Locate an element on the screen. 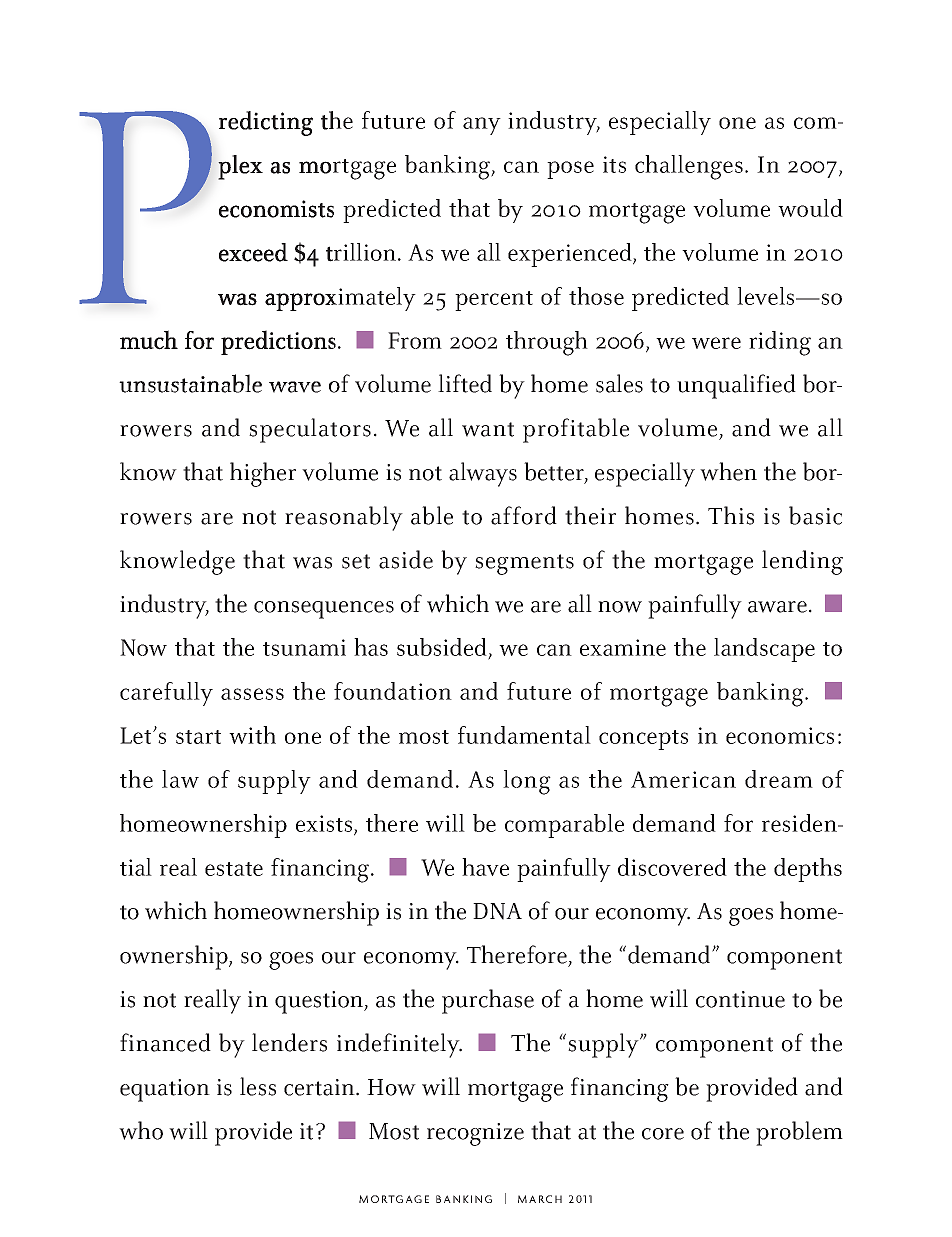 The width and height of the screenshot is (952, 1237). any is located at coordinates (482, 126).
